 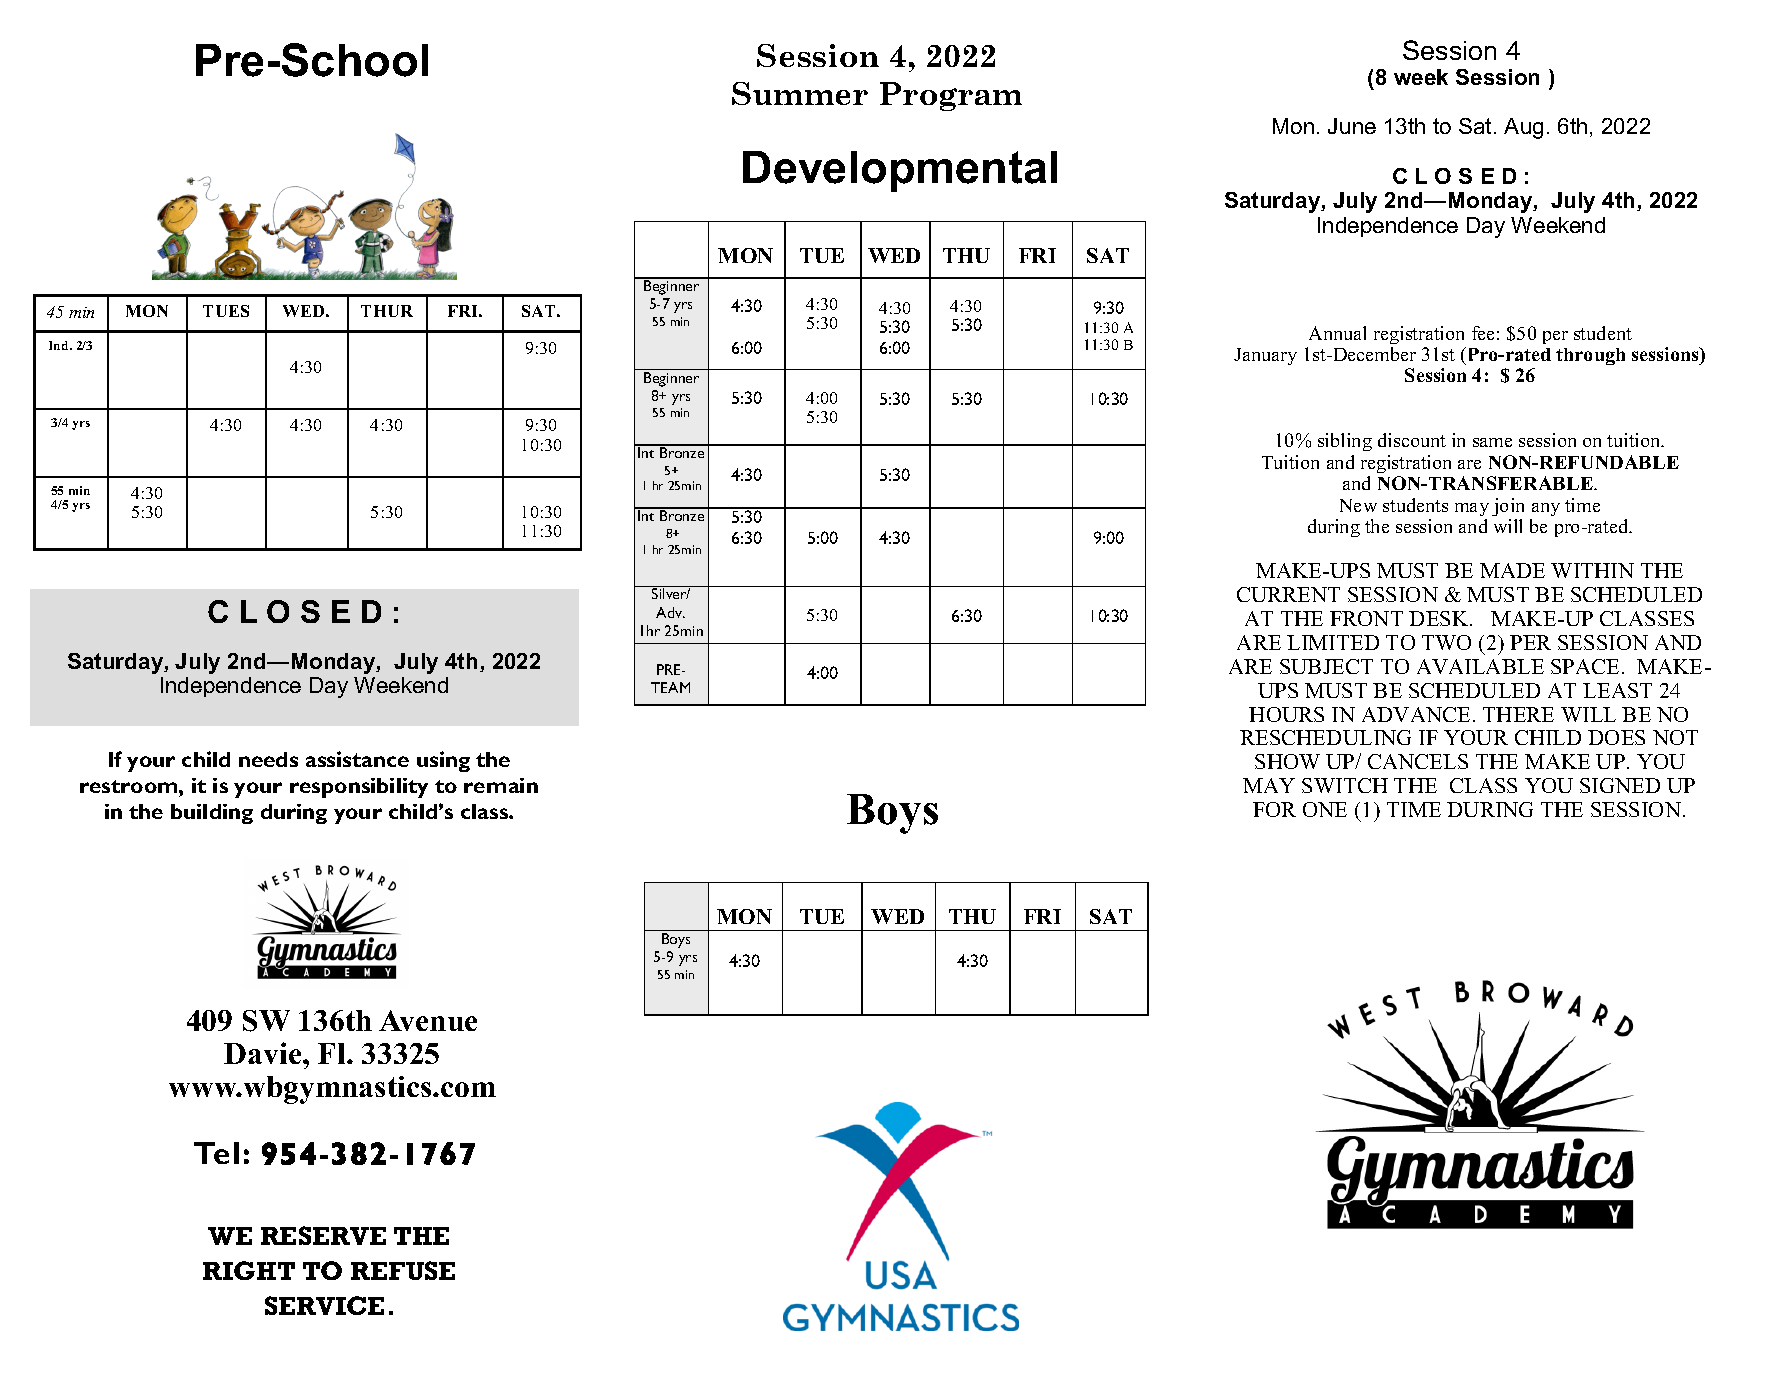 I want to click on REFUSE, so click(x=403, y=1270).
